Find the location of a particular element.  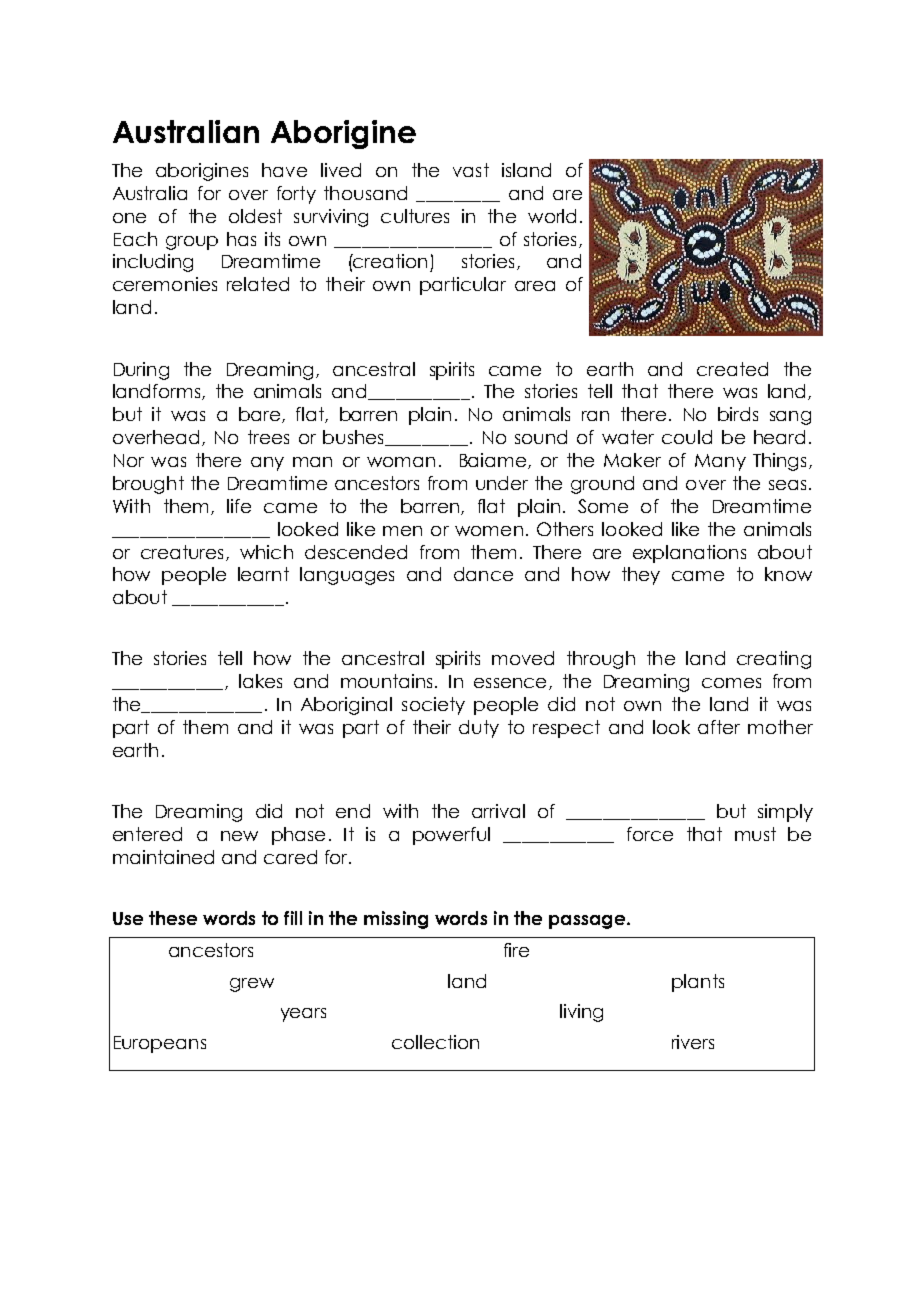

vast is located at coordinates (471, 170).
